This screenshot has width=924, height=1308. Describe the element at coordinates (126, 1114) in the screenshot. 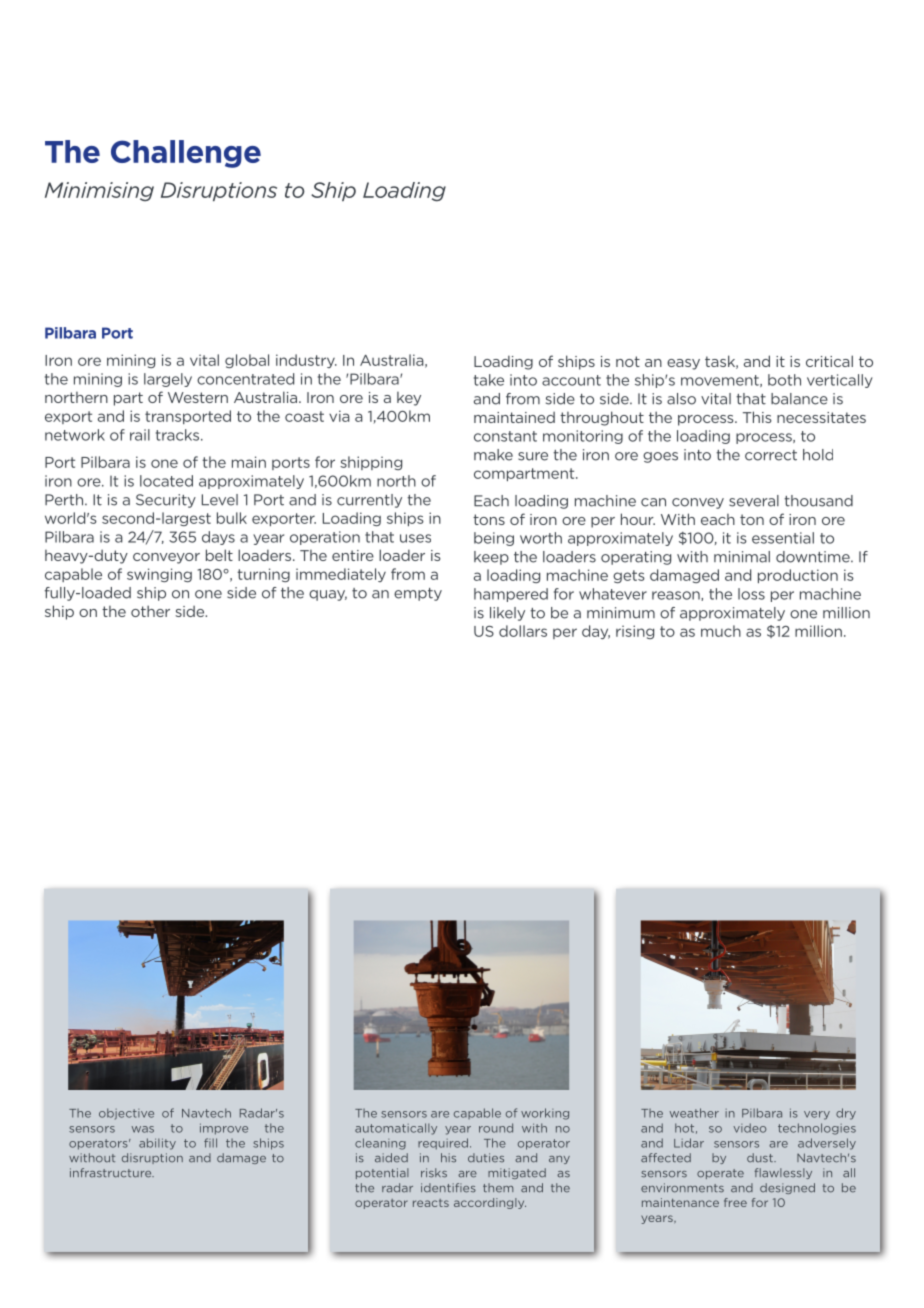

I see `objective` at that location.
